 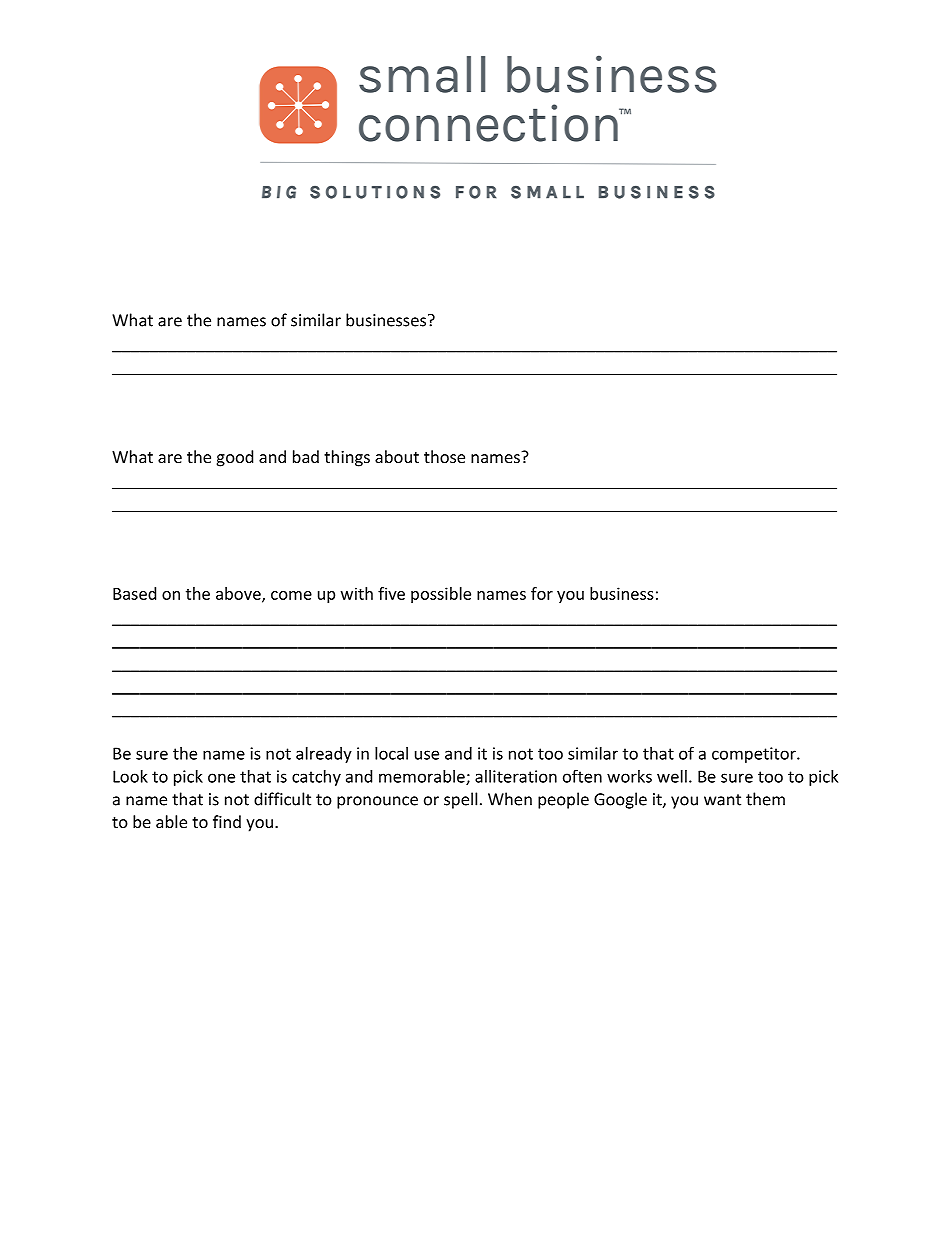 I want to click on find, so click(x=227, y=821).
